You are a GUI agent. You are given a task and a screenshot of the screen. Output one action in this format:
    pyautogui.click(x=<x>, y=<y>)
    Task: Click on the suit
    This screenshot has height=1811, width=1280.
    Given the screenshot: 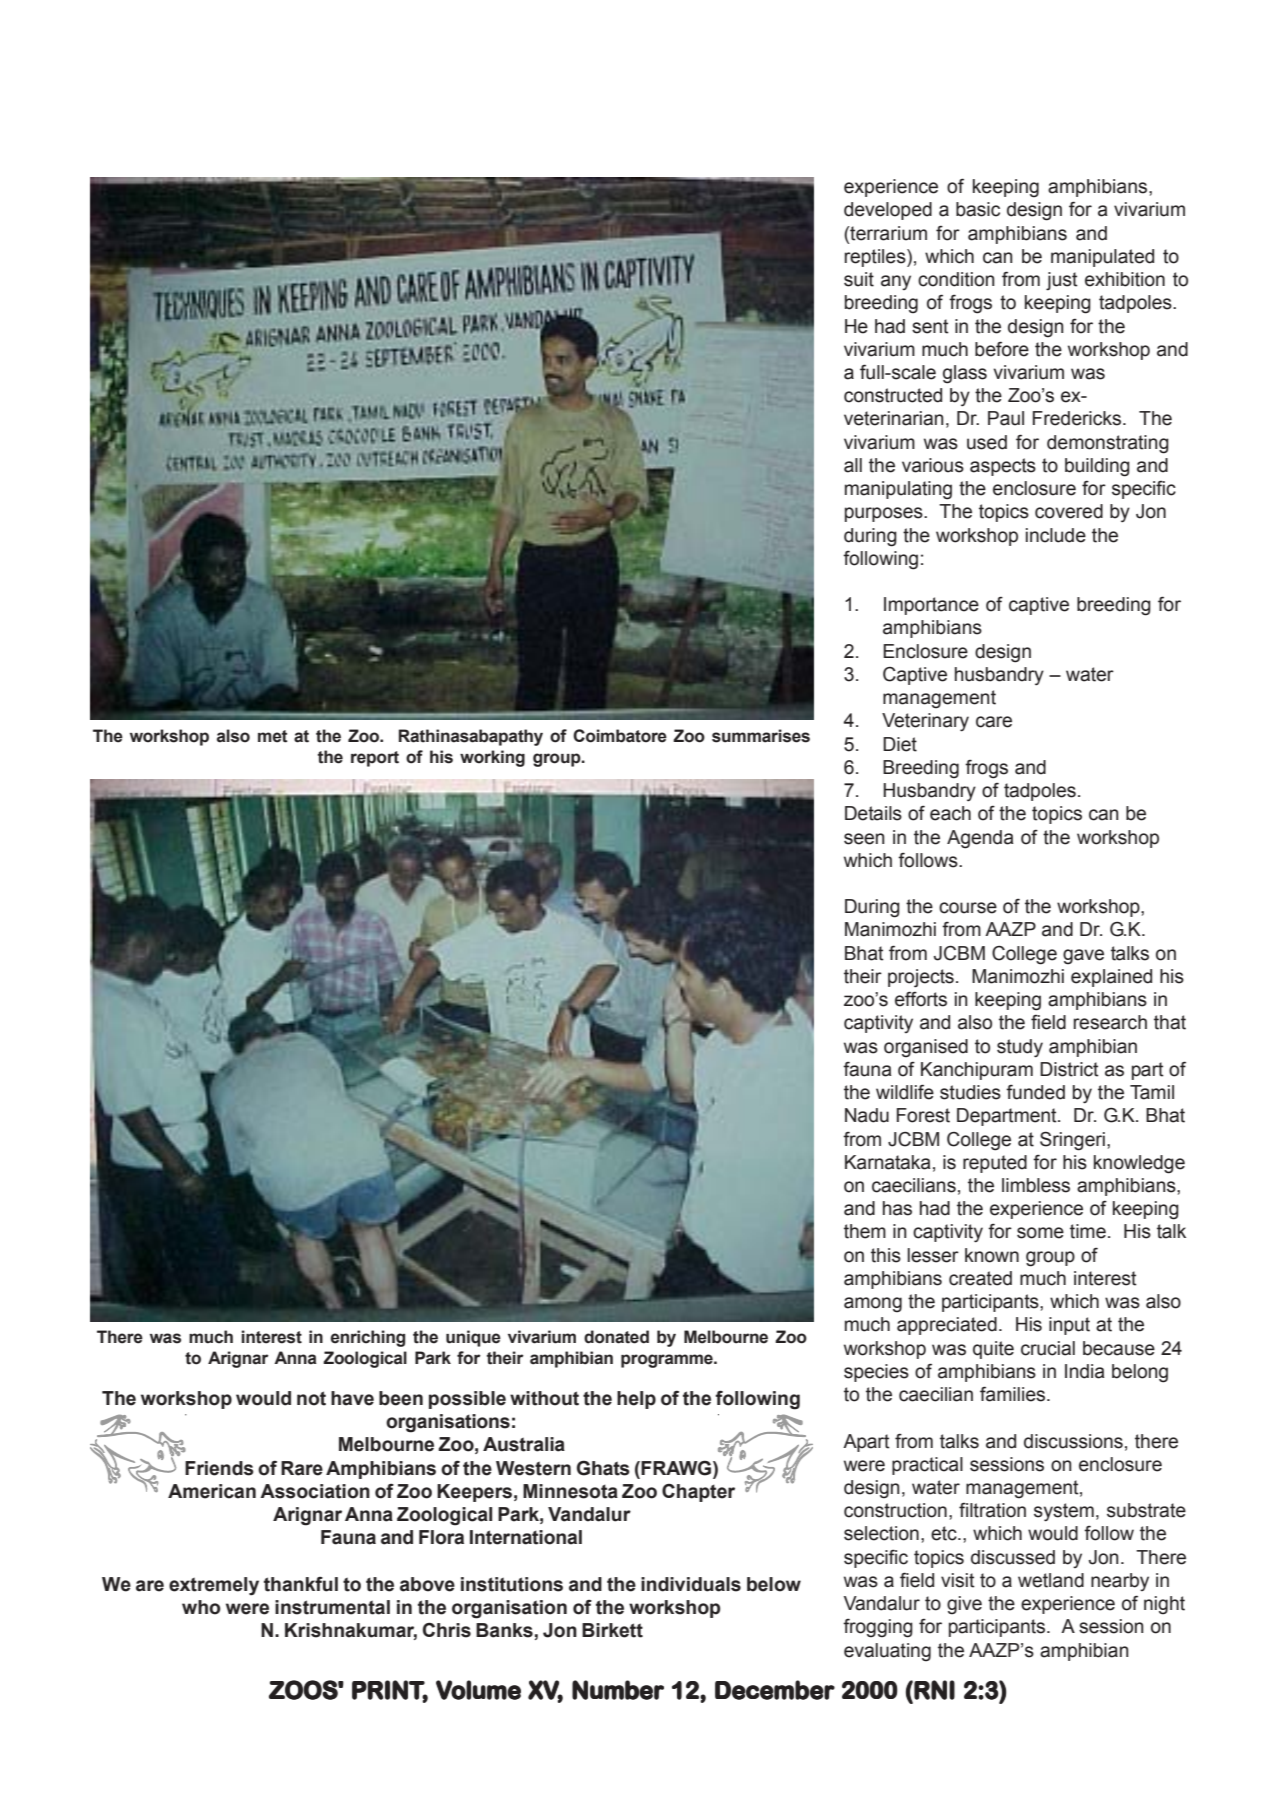 What is the action you would take?
    pyautogui.click(x=859, y=279)
